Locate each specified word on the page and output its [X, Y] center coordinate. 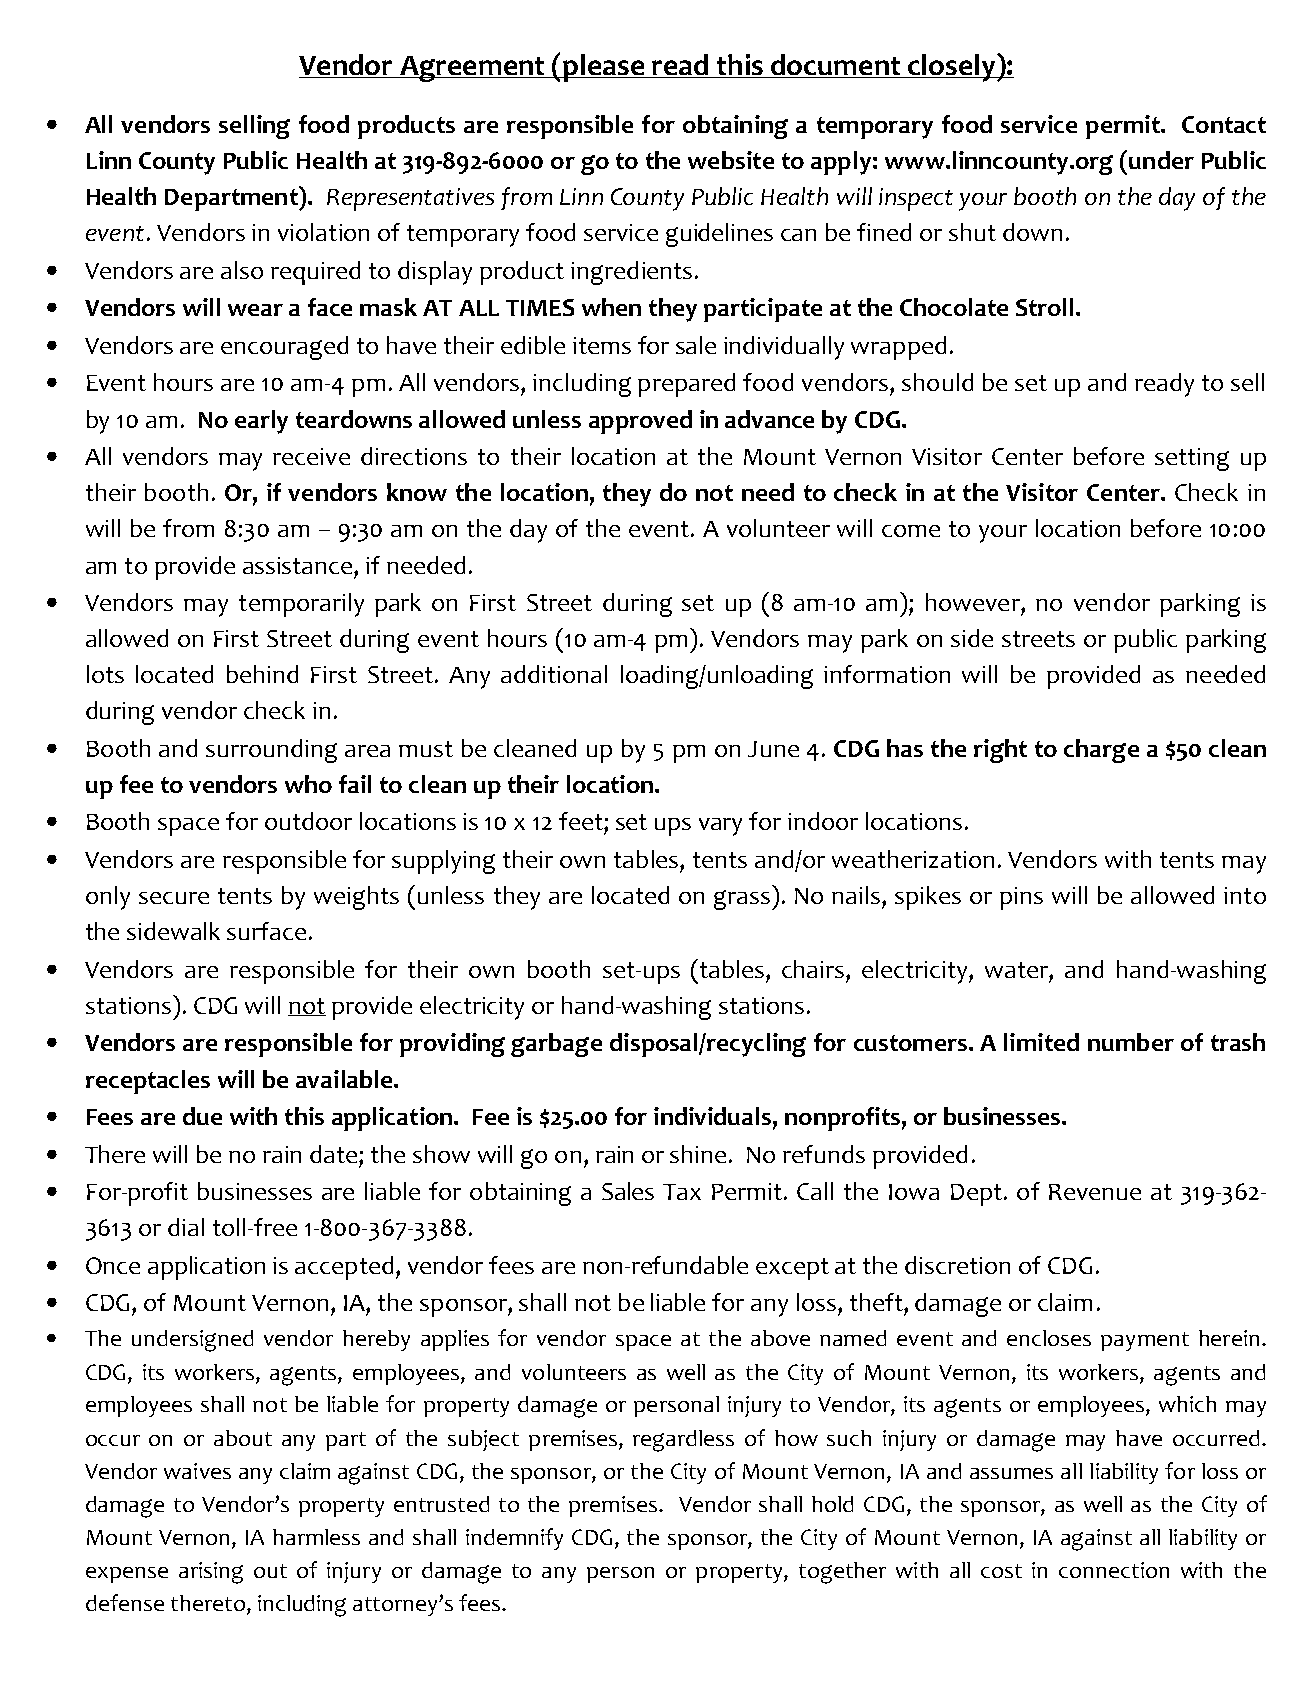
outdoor [308, 821]
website [731, 160]
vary [720, 827]
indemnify [514, 1539]
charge [1101, 751]
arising [211, 1573]
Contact [1224, 124]
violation [323, 232]
